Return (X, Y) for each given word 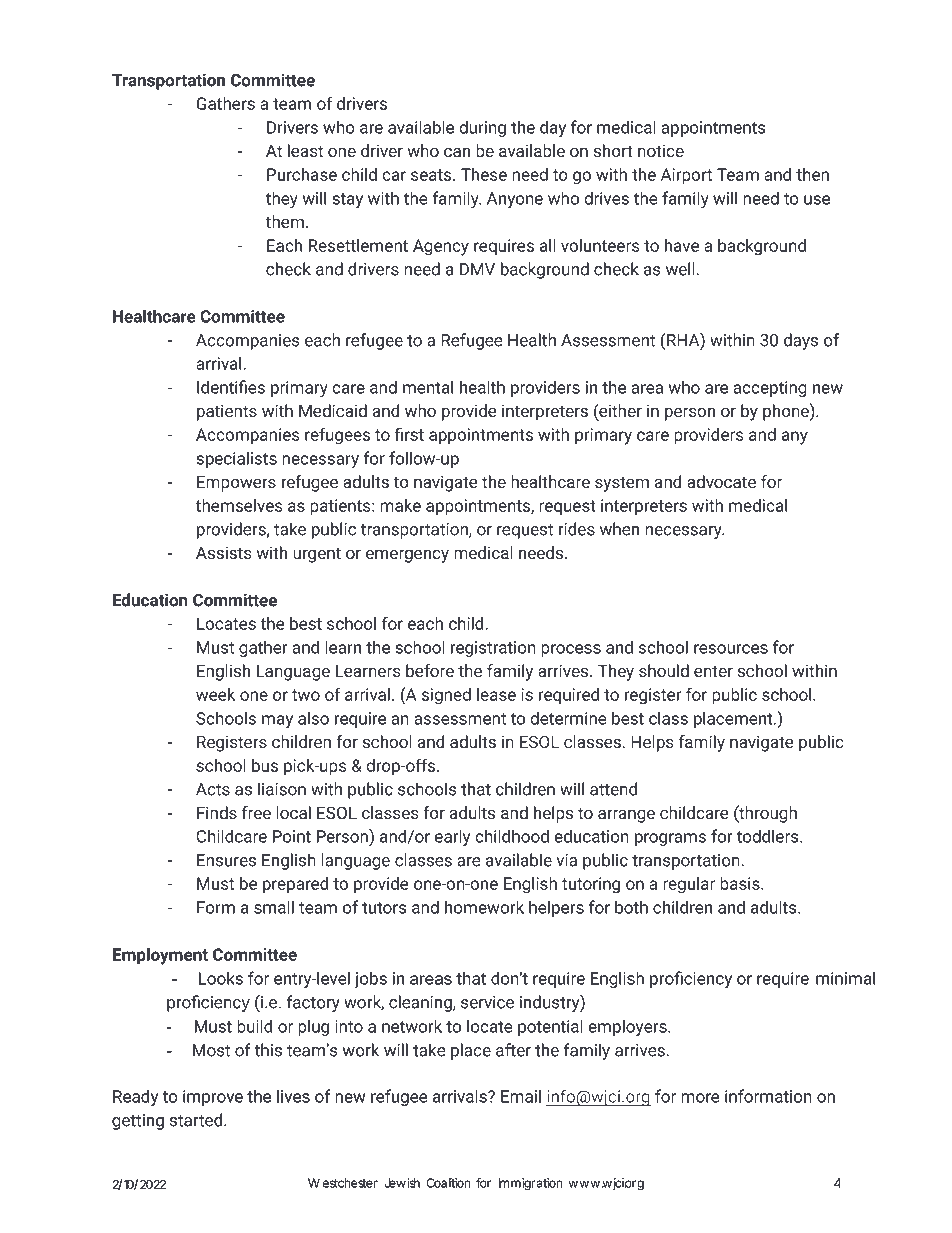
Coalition (448, 1183)
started (197, 1120)
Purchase (302, 174)
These (484, 174)
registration (493, 649)
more (700, 1098)
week (215, 694)
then (812, 174)
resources (731, 649)
